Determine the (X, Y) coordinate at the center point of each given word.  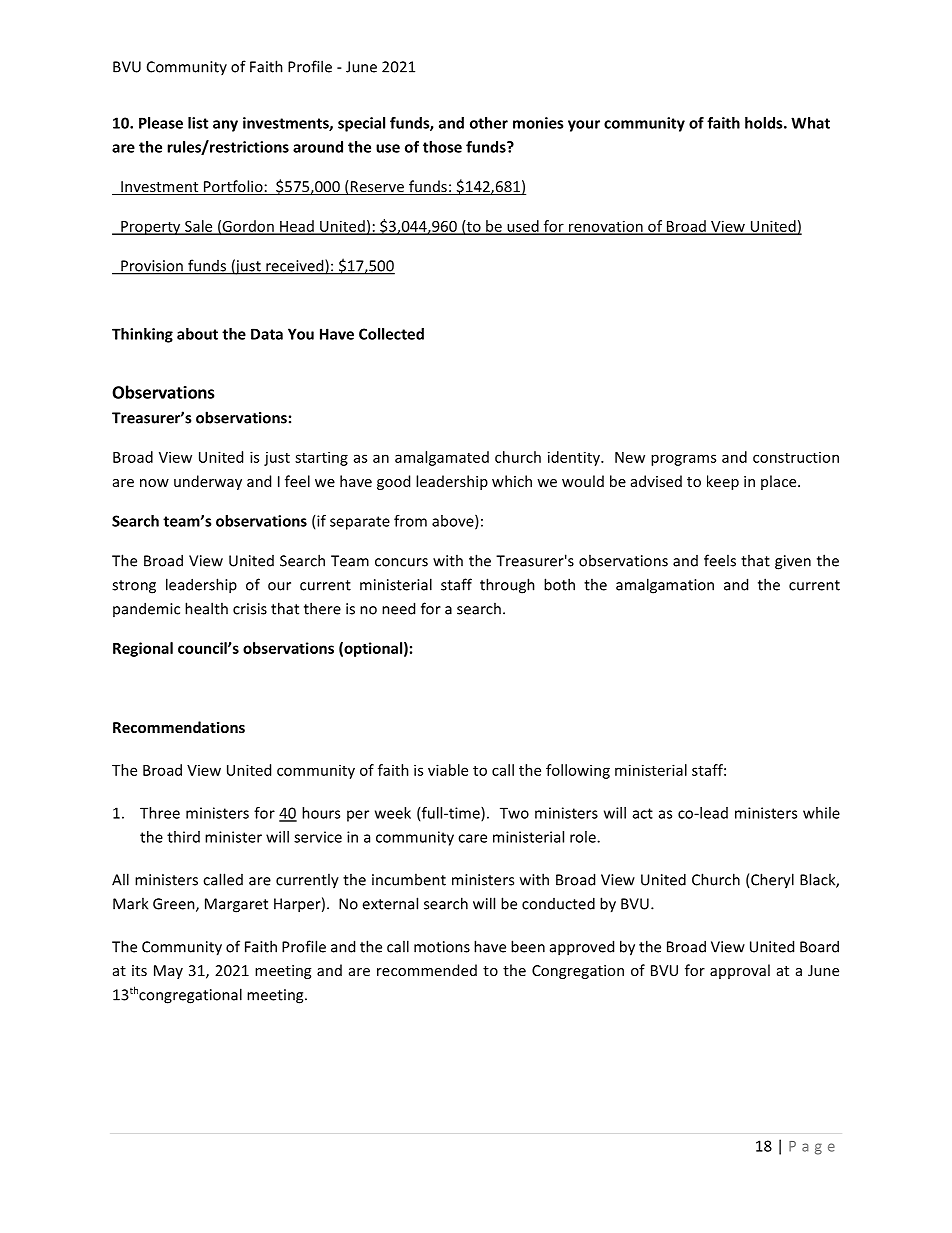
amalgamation (665, 586)
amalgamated (442, 458)
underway (208, 482)
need (398, 608)
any (225, 126)
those (442, 147)
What (810, 123)
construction (796, 457)
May (168, 972)
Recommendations (179, 727)
